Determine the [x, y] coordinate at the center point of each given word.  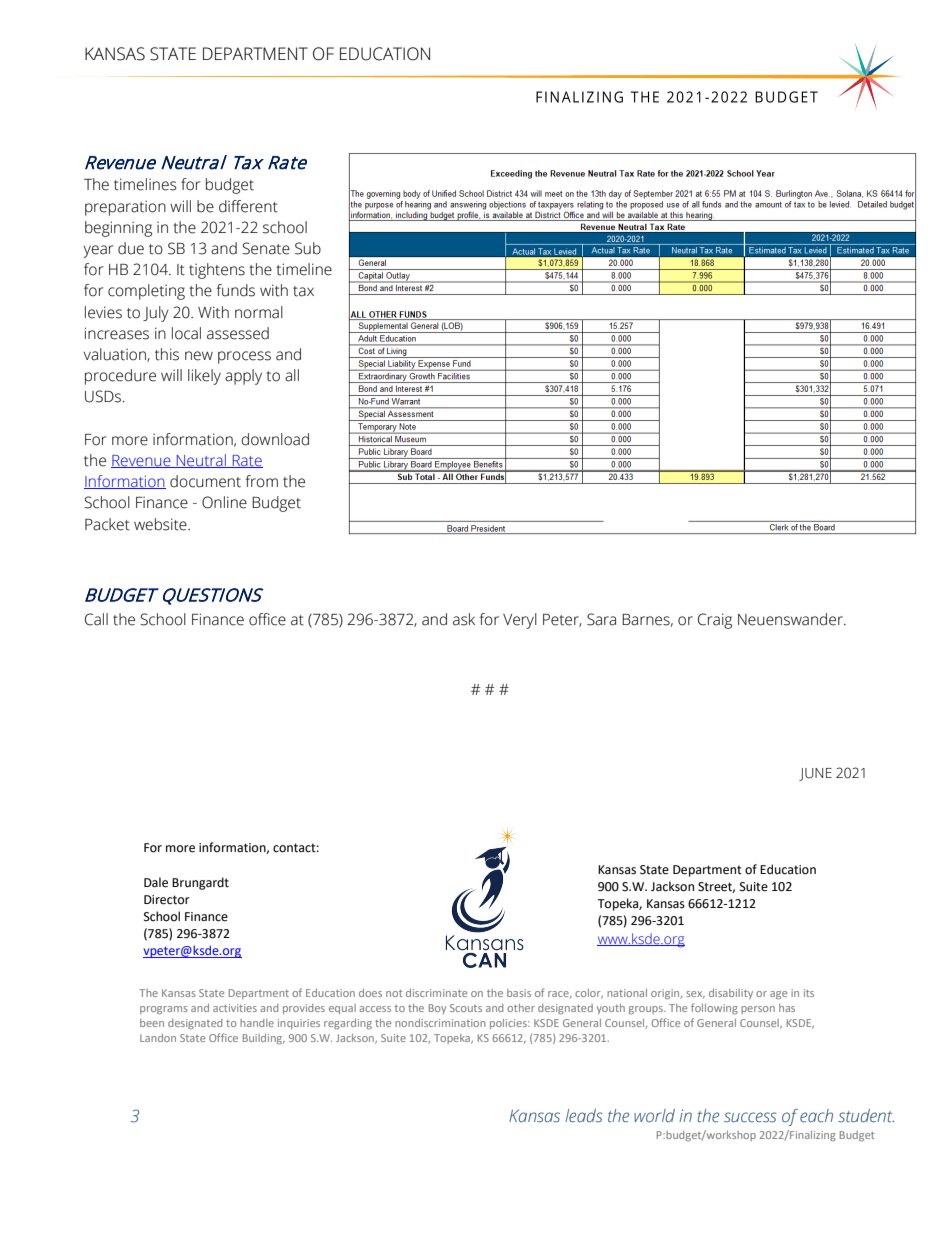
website [161, 524]
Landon [158, 1038]
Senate [266, 248]
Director [167, 900]
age [778, 995]
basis [519, 993]
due [131, 248]
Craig [715, 621]
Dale [156, 882]
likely [204, 377]
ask [464, 619]
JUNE [815, 774]
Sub [308, 248]
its [809, 993]
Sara [601, 619]
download [275, 439]
